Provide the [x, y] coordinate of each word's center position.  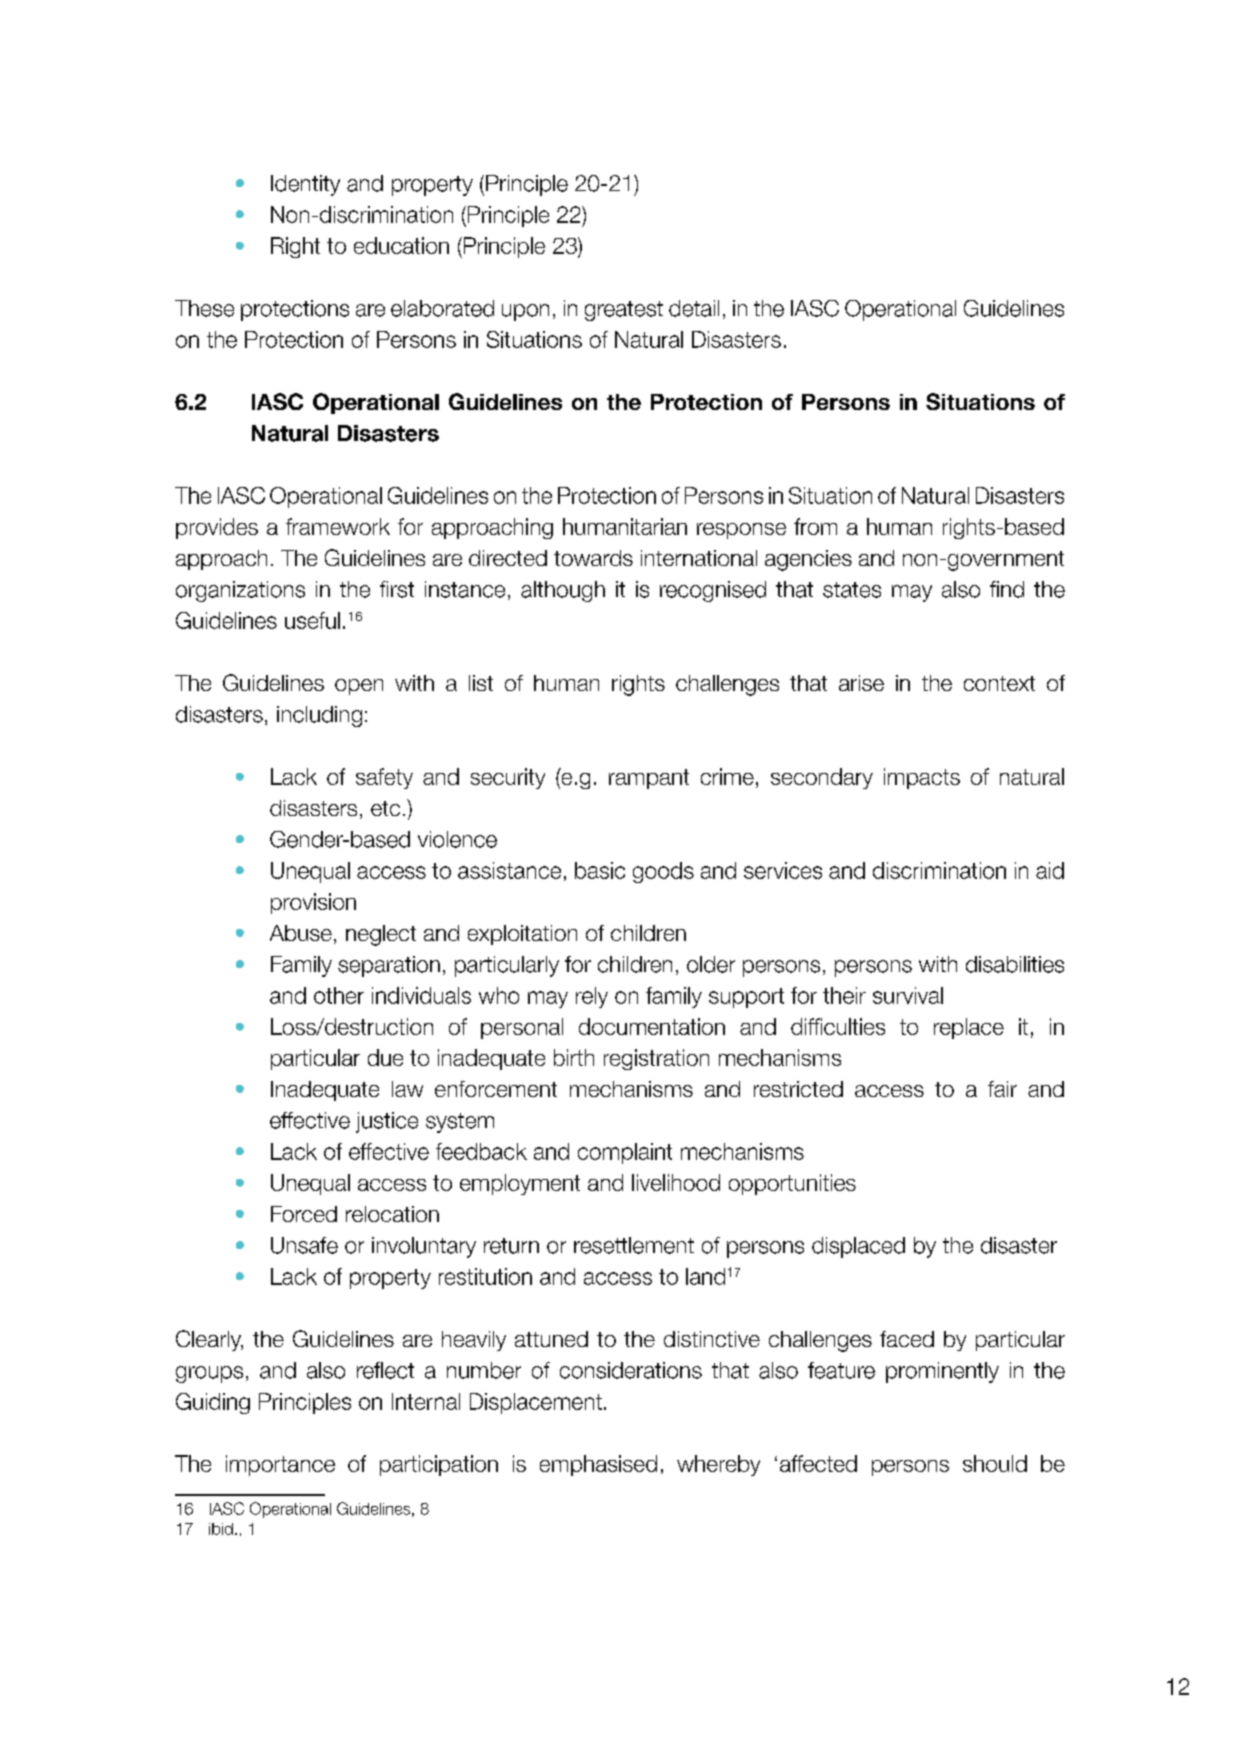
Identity [305, 185]
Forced [304, 1214]
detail [694, 308]
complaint [625, 1153]
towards [593, 558]
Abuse [301, 933]
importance [280, 1465]
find [1007, 589]
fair [1002, 1089]
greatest [624, 311]
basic [600, 870]
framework [338, 526]
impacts [922, 778]
